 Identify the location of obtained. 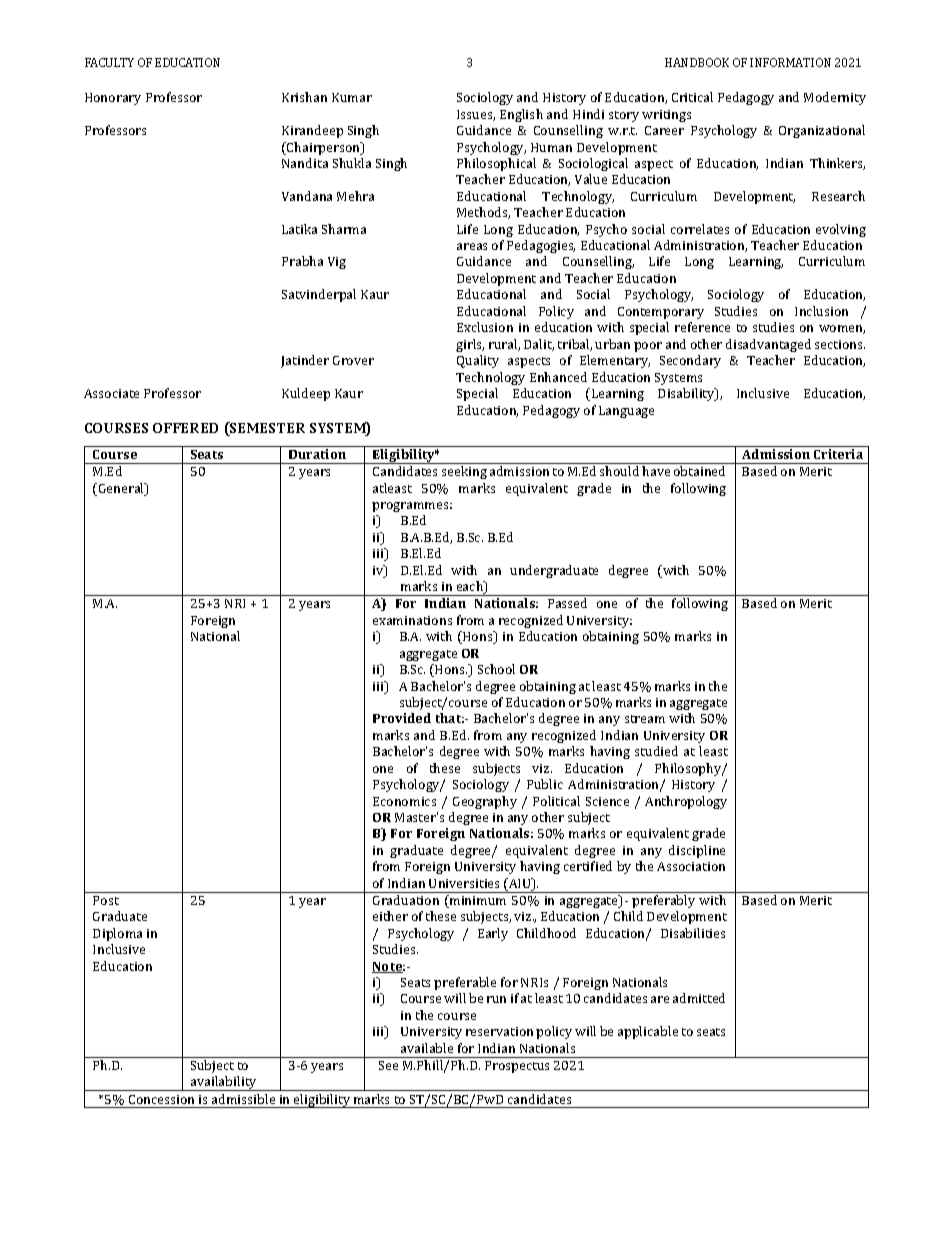
(699, 471).
